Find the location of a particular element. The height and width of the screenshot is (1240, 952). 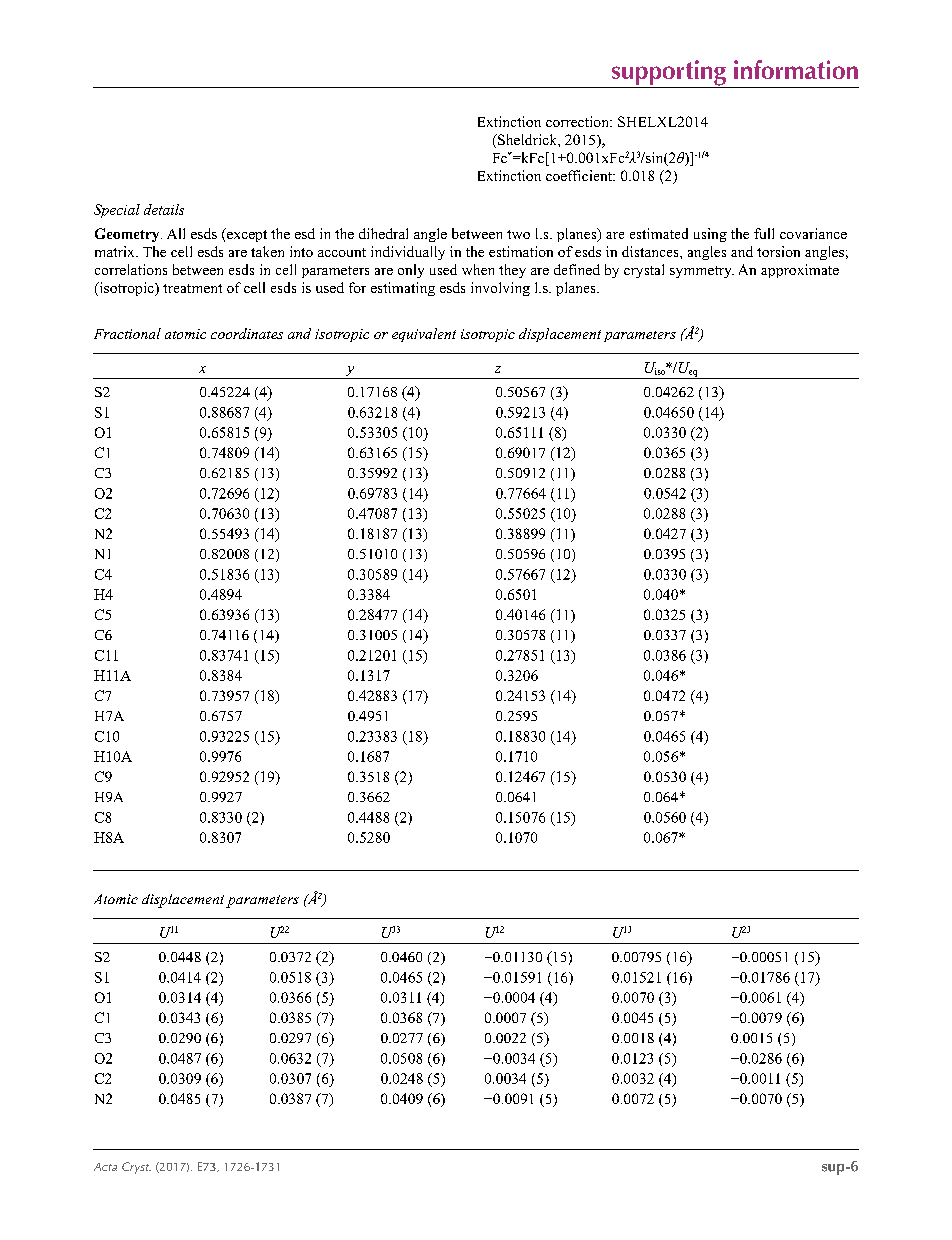

approximate is located at coordinates (800, 271).
